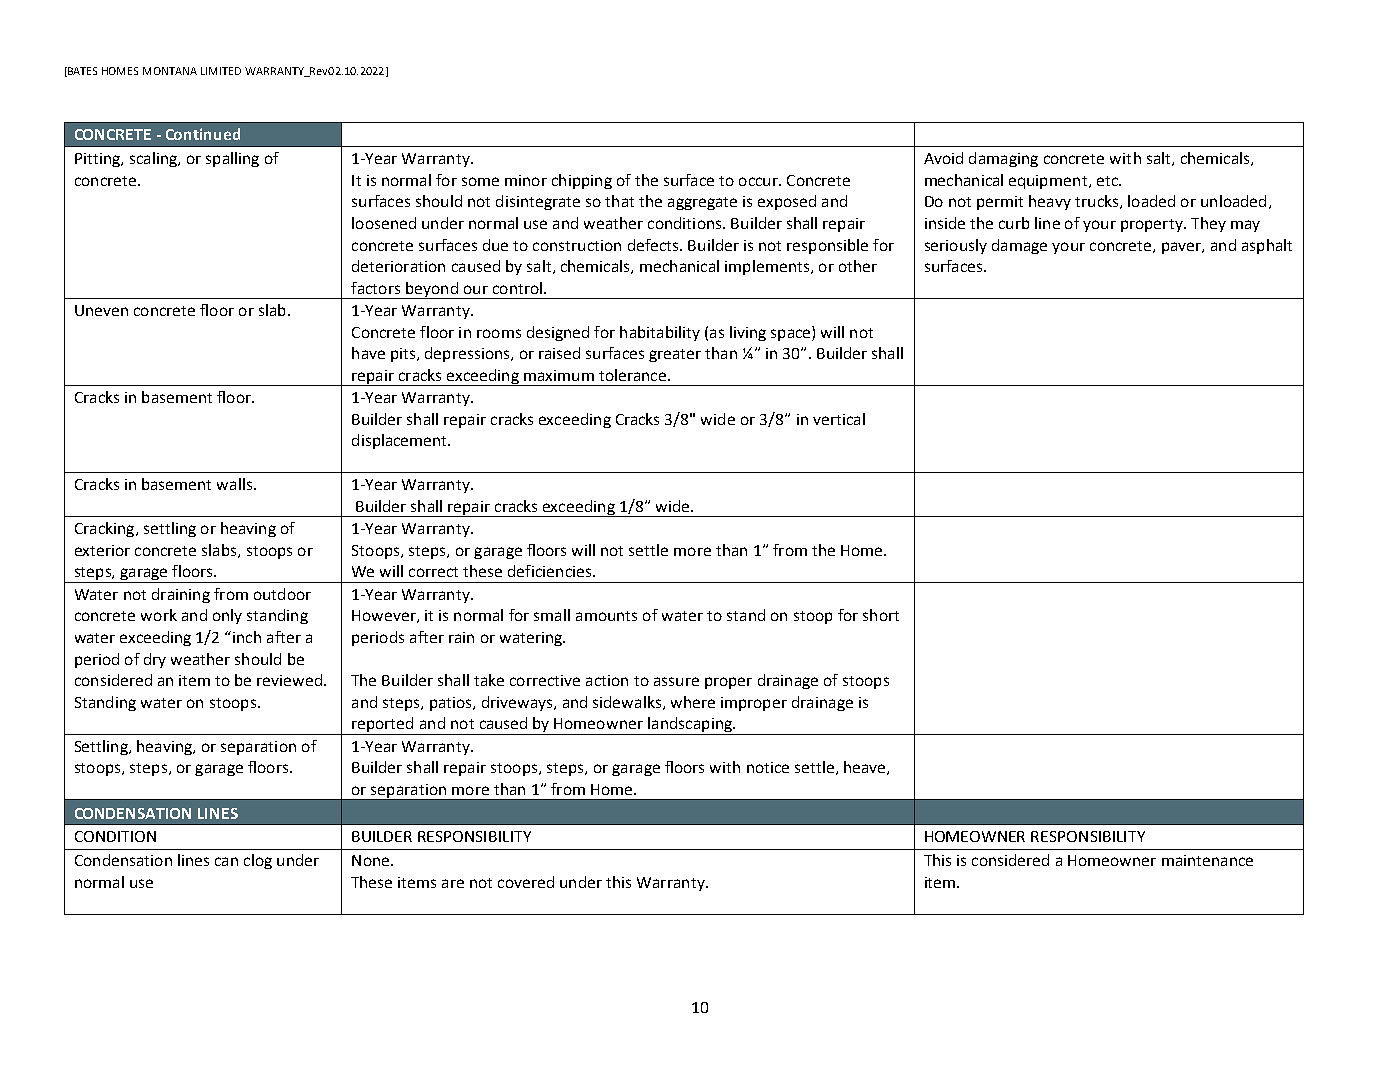 The width and height of the image is (1399, 1081). I want to click on maintenance, so click(1207, 860).
